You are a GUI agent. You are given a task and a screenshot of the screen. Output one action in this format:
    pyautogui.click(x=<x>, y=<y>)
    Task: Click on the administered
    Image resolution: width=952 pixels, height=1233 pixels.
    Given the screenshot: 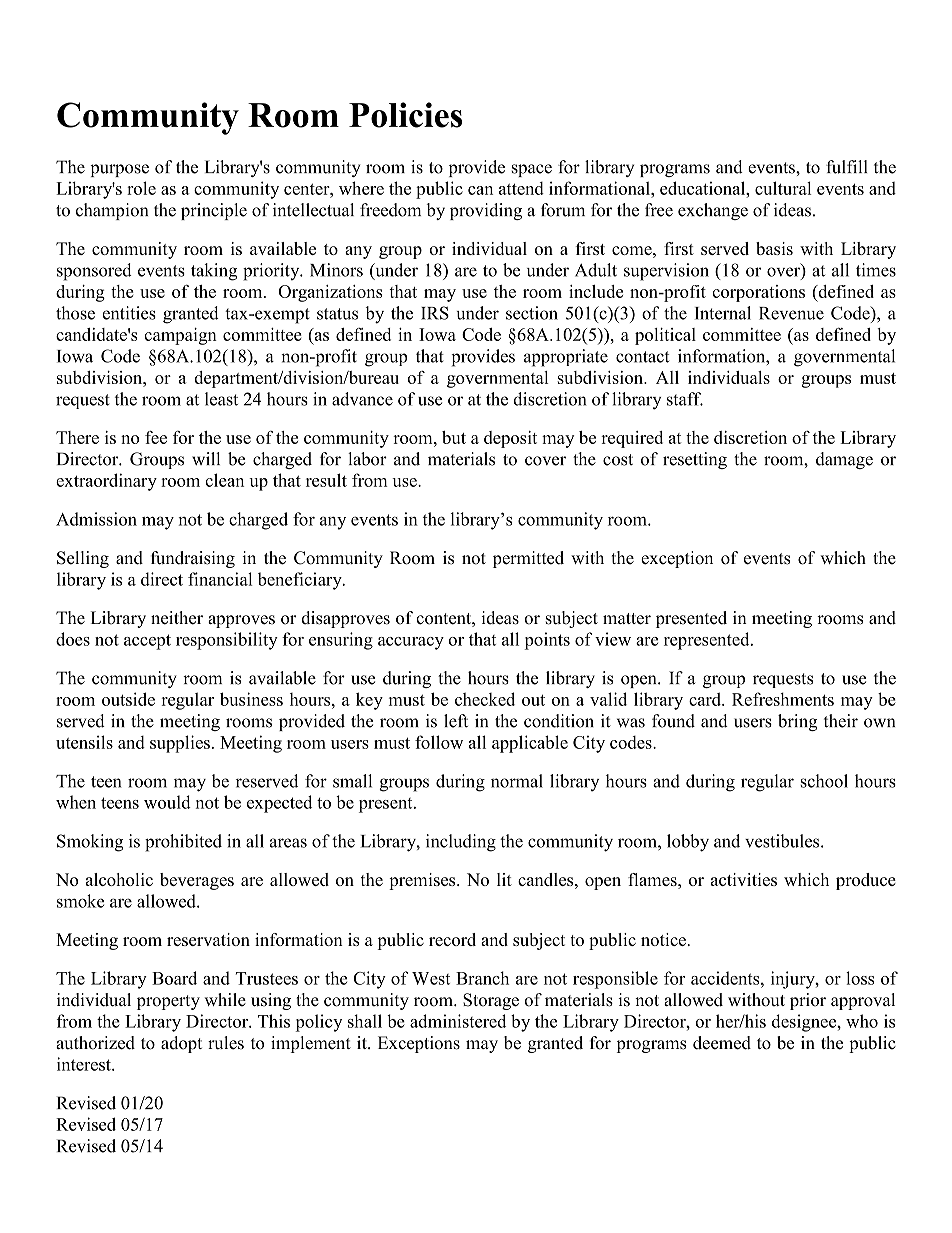 What is the action you would take?
    pyautogui.click(x=458, y=1021)
